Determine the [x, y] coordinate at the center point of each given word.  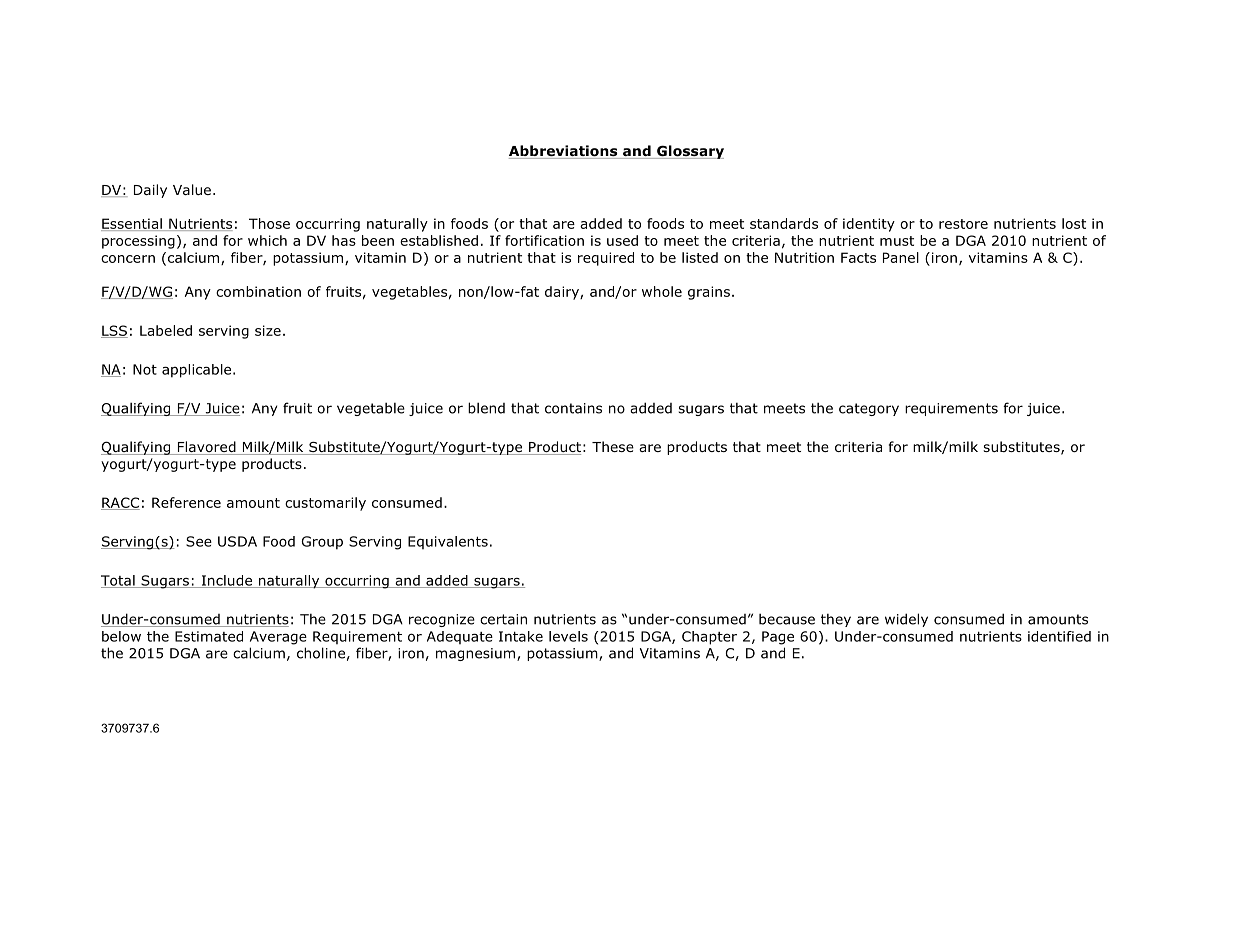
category [869, 409]
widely [906, 620]
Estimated [209, 636]
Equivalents [448, 542]
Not [145, 369]
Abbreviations [564, 152]
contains [573, 408]
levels [568, 636]
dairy [563, 293]
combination [258, 291]
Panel [901, 257]
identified [1059, 636]
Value [192, 189]
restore [963, 224]
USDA [237, 541]
